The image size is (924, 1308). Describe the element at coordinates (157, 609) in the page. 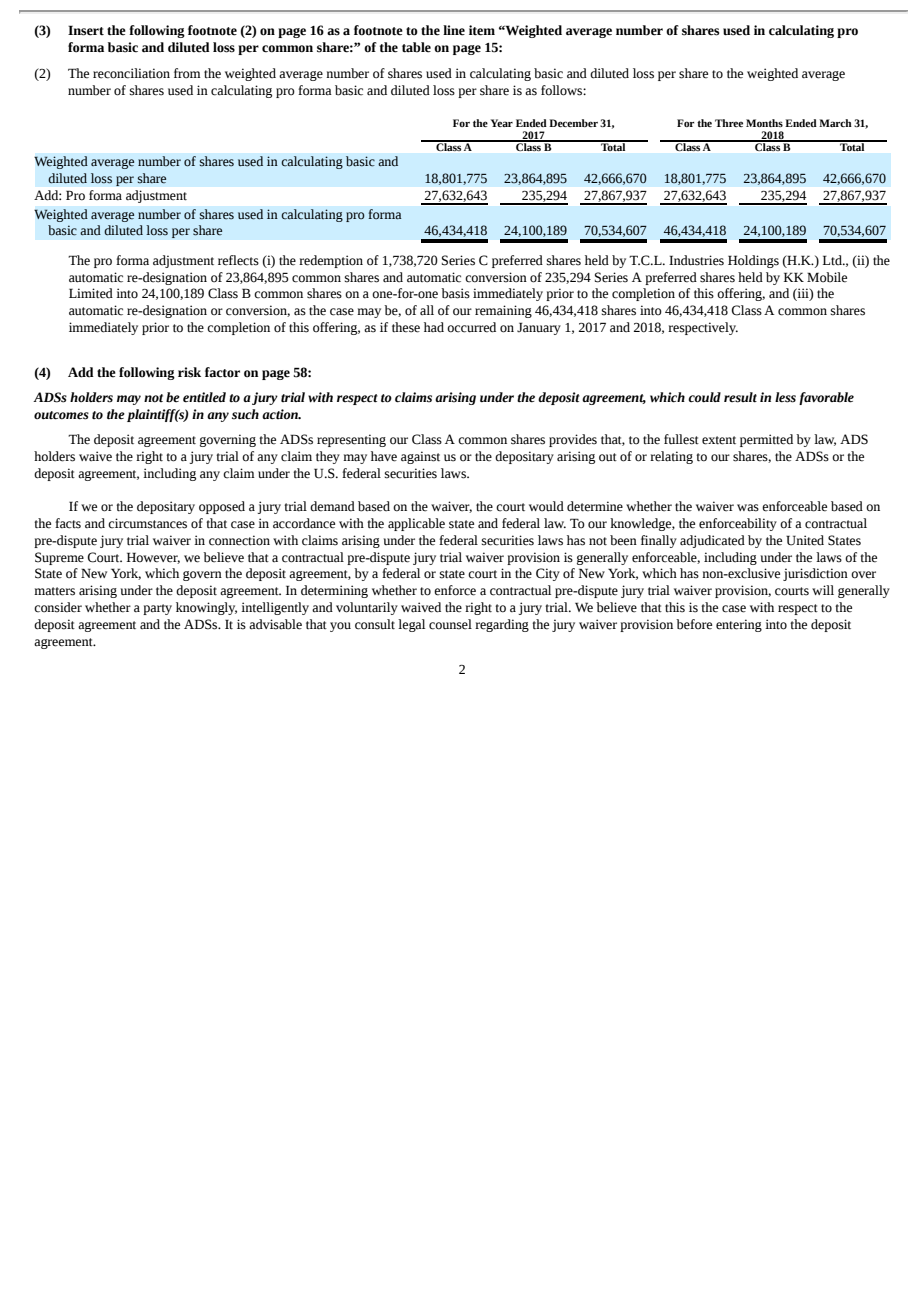

I see `party` at that location.
